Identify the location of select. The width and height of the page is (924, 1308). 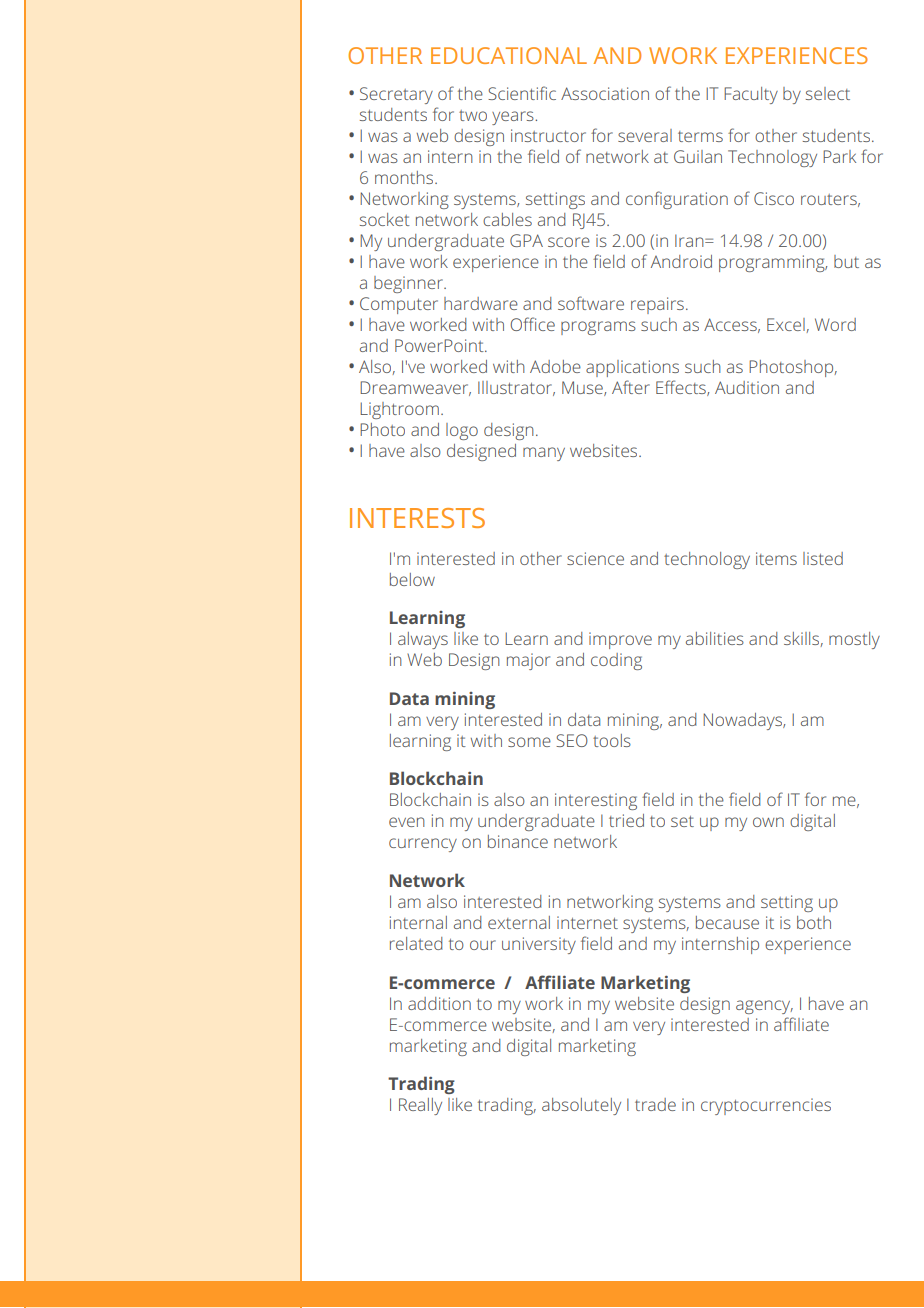
(828, 93).
